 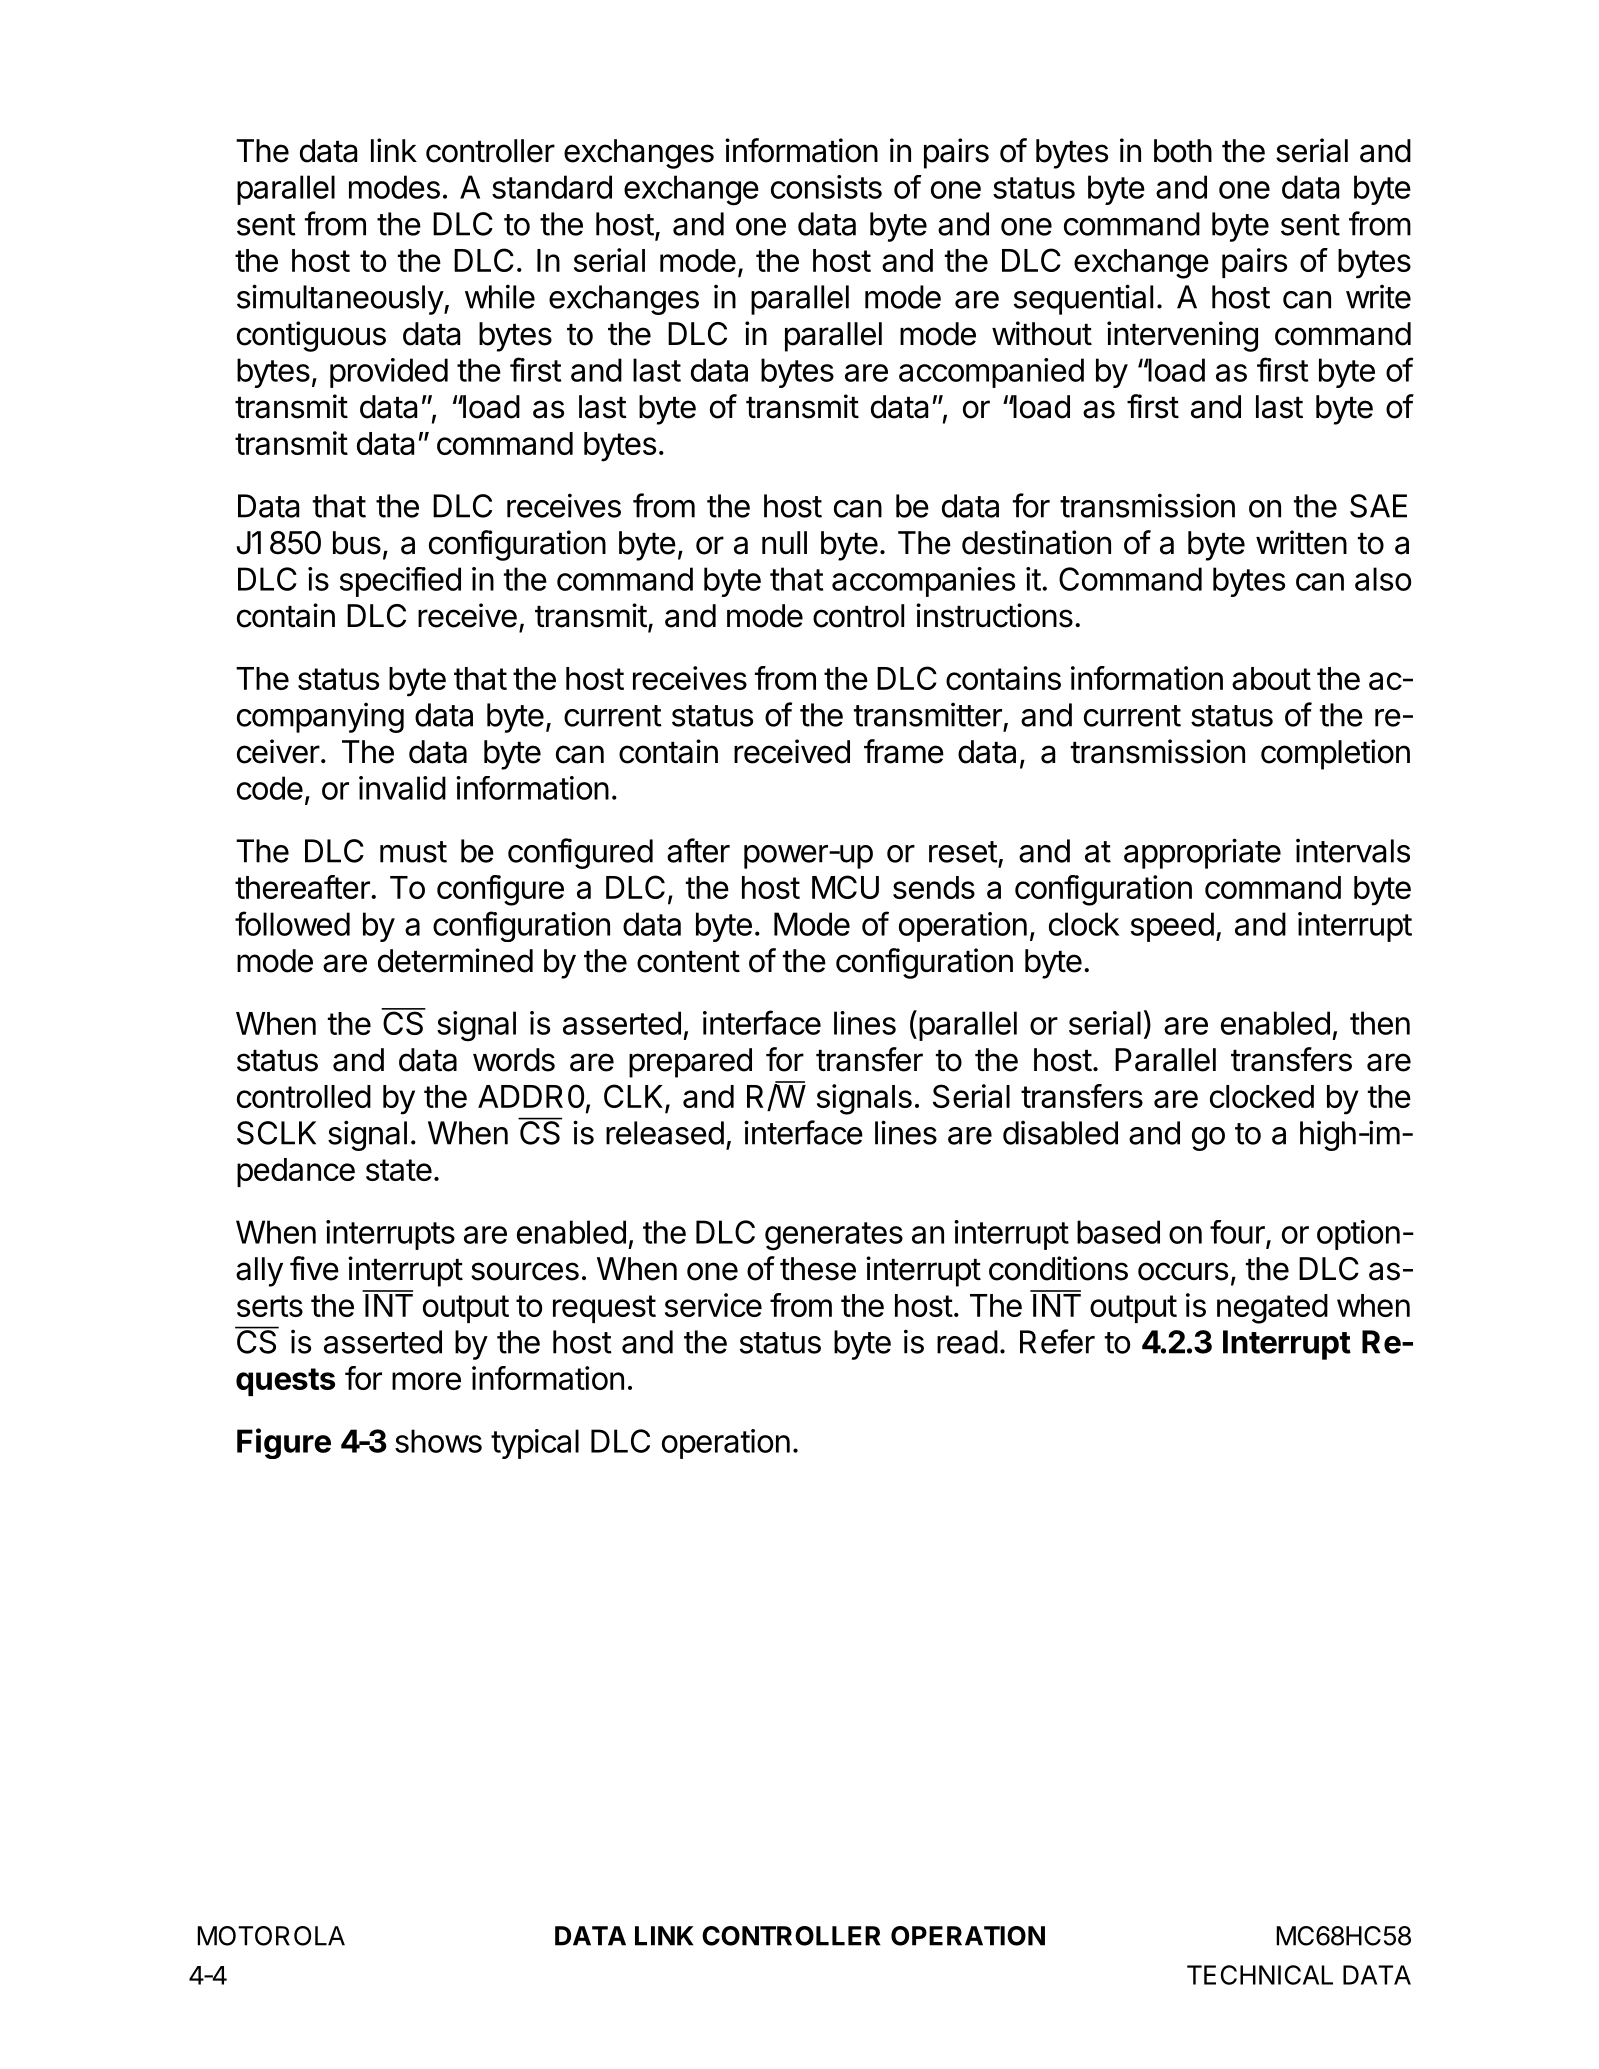 What do you see at coordinates (1301, 542) in the page?
I see `written` at bounding box center [1301, 542].
